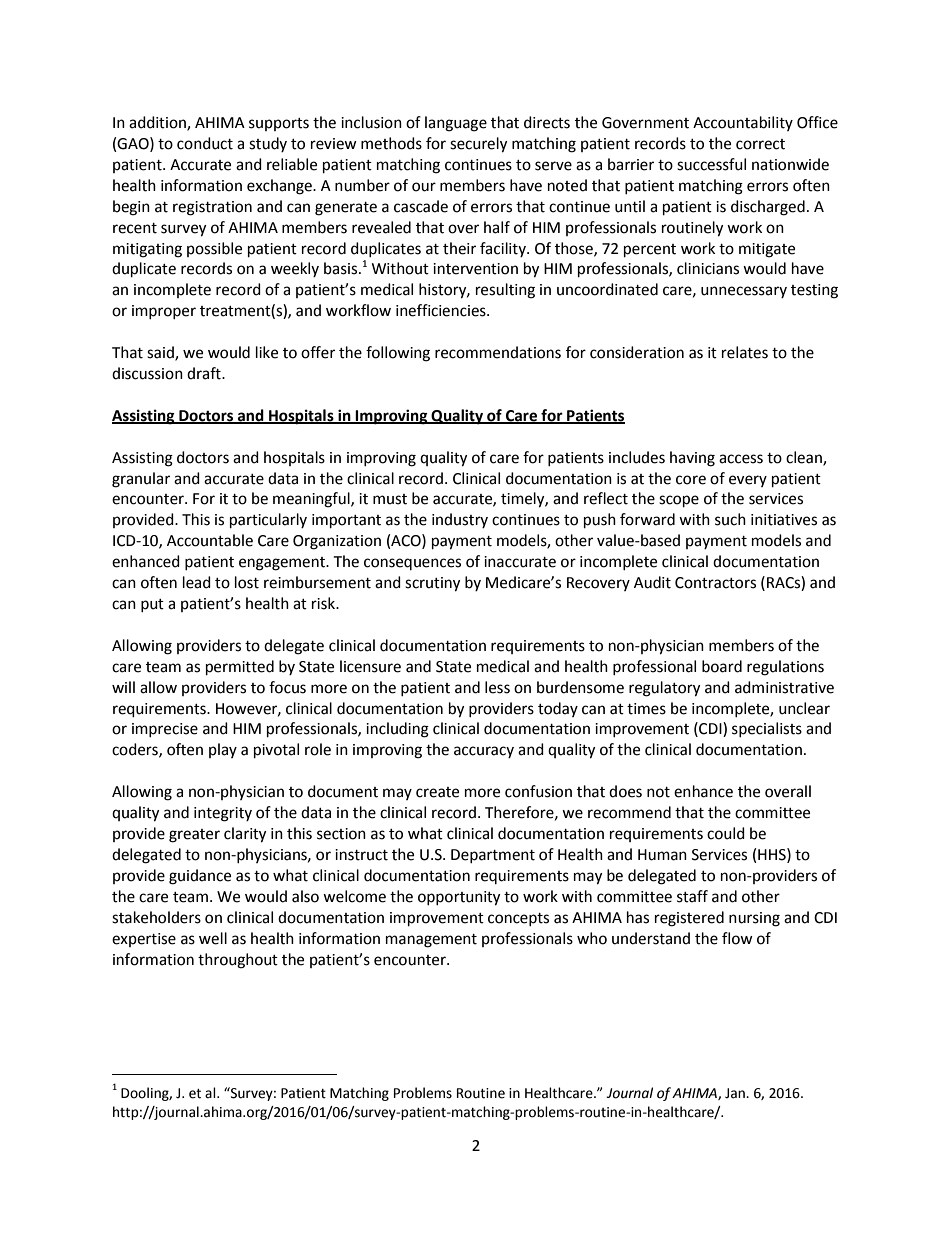 The image size is (952, 1233). What do you see at coordinates (478, 145) in the screenshot?
I see `securely` at bounding box center [478, 145].
